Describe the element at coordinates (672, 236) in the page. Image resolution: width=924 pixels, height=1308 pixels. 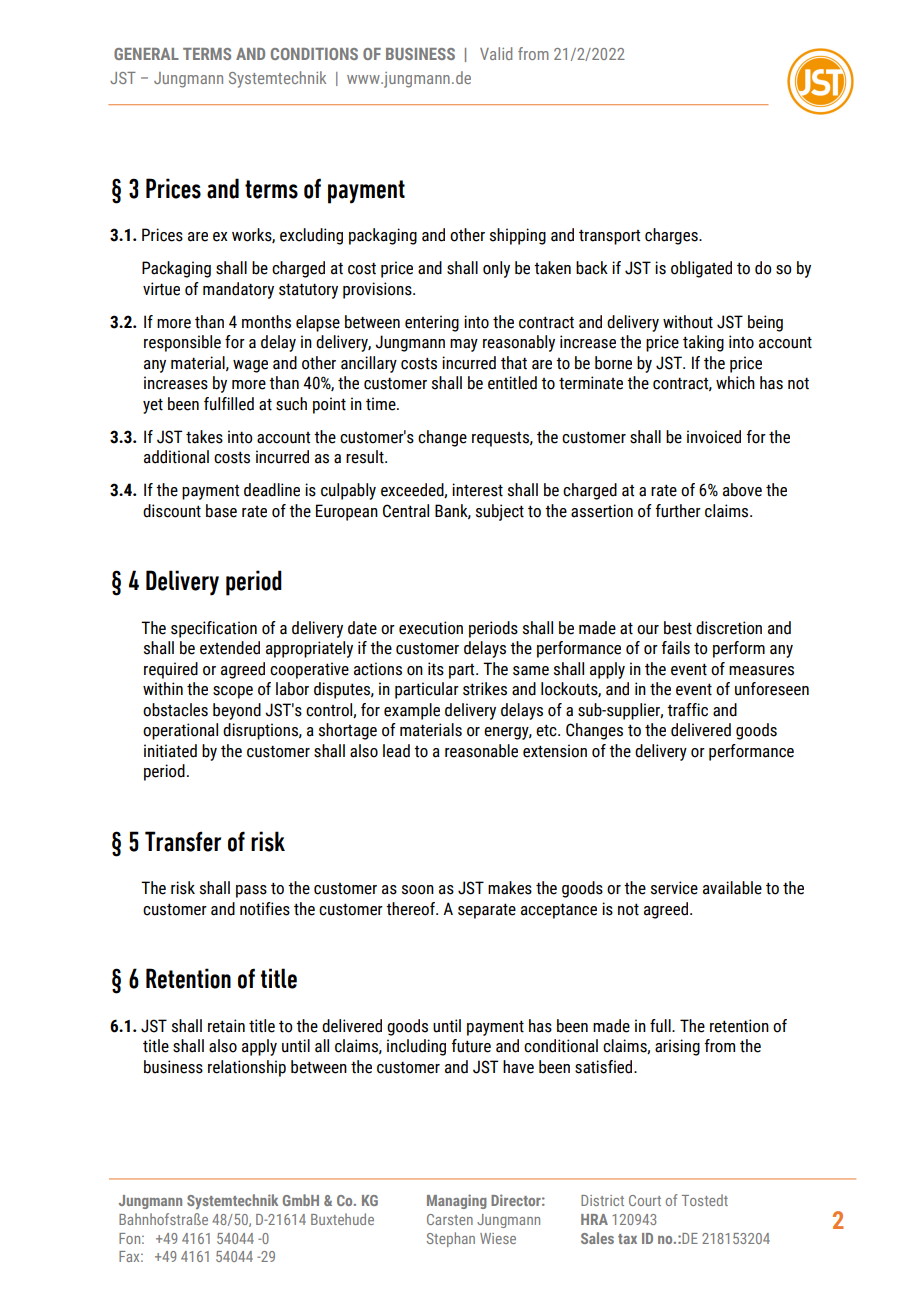
I see `charges` at that location.
